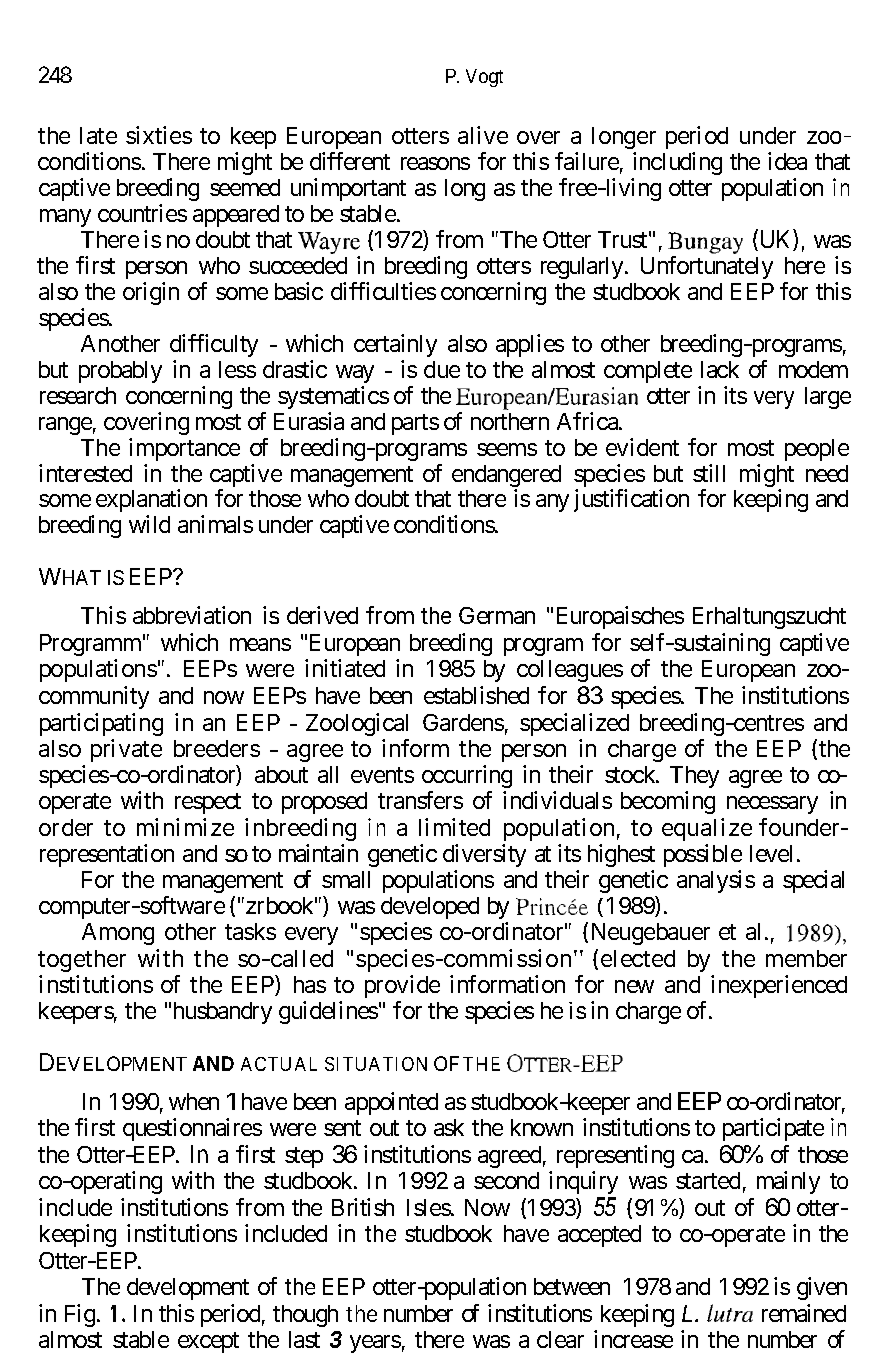  What do you see at coordinates (402, 986) in the screenshot?
I see `provide` at bounding box center [402, 986].
